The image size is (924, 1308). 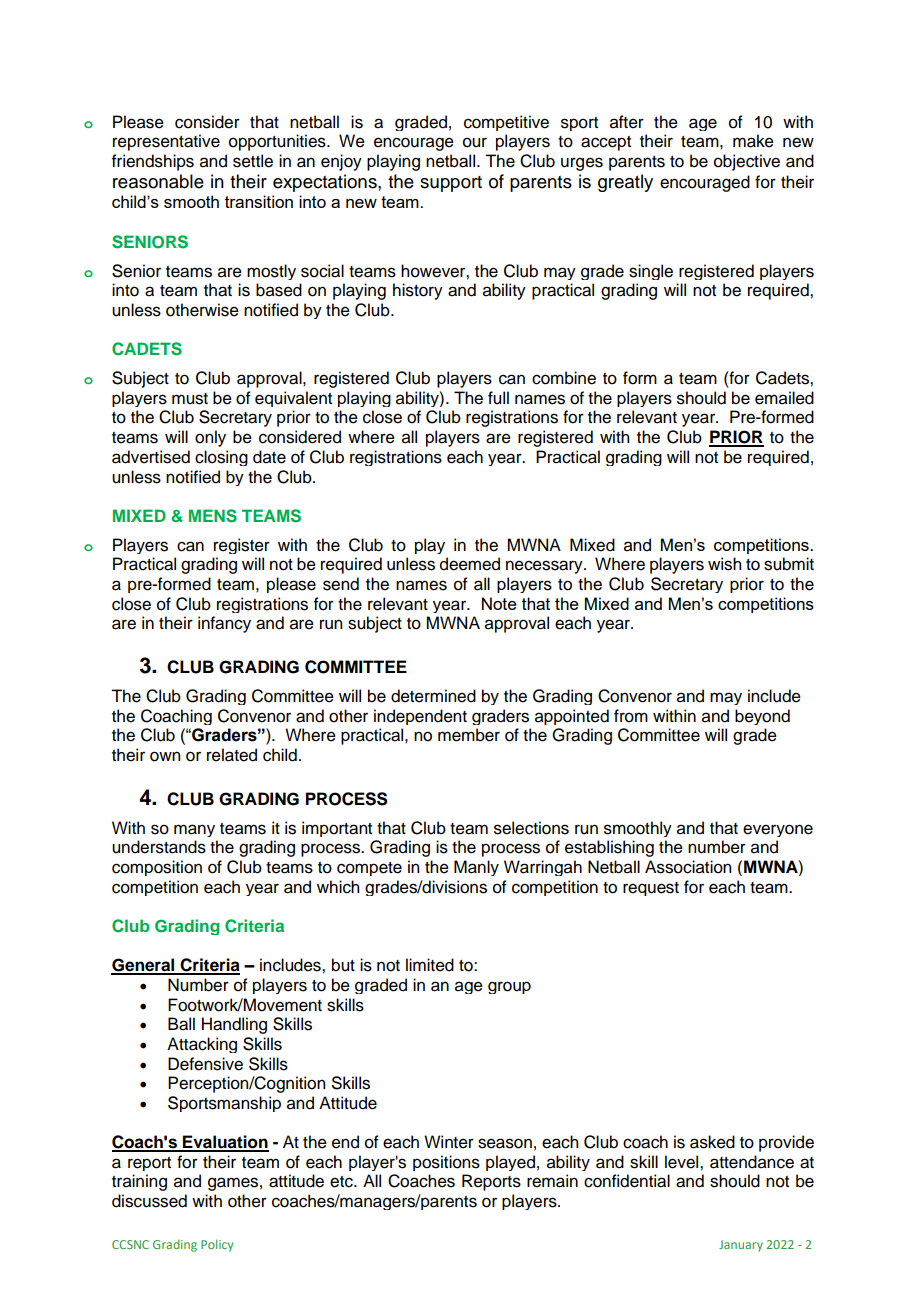 What do you see at coordinates (470, 564) in the screenshot?
I see `deemed` at bounding box center [470, 564].
